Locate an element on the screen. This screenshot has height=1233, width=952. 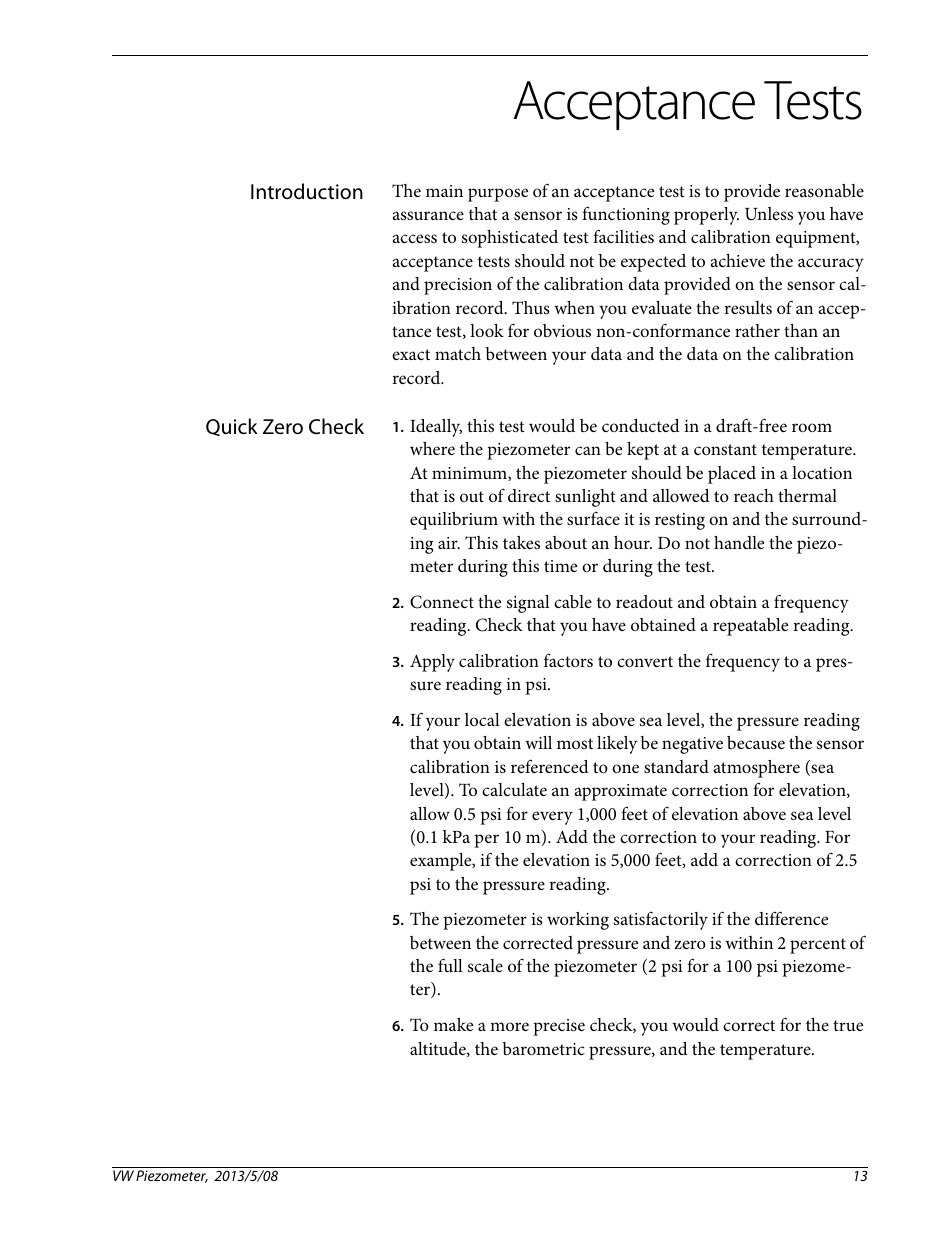
Quick is located at coordinates (232, 427).
